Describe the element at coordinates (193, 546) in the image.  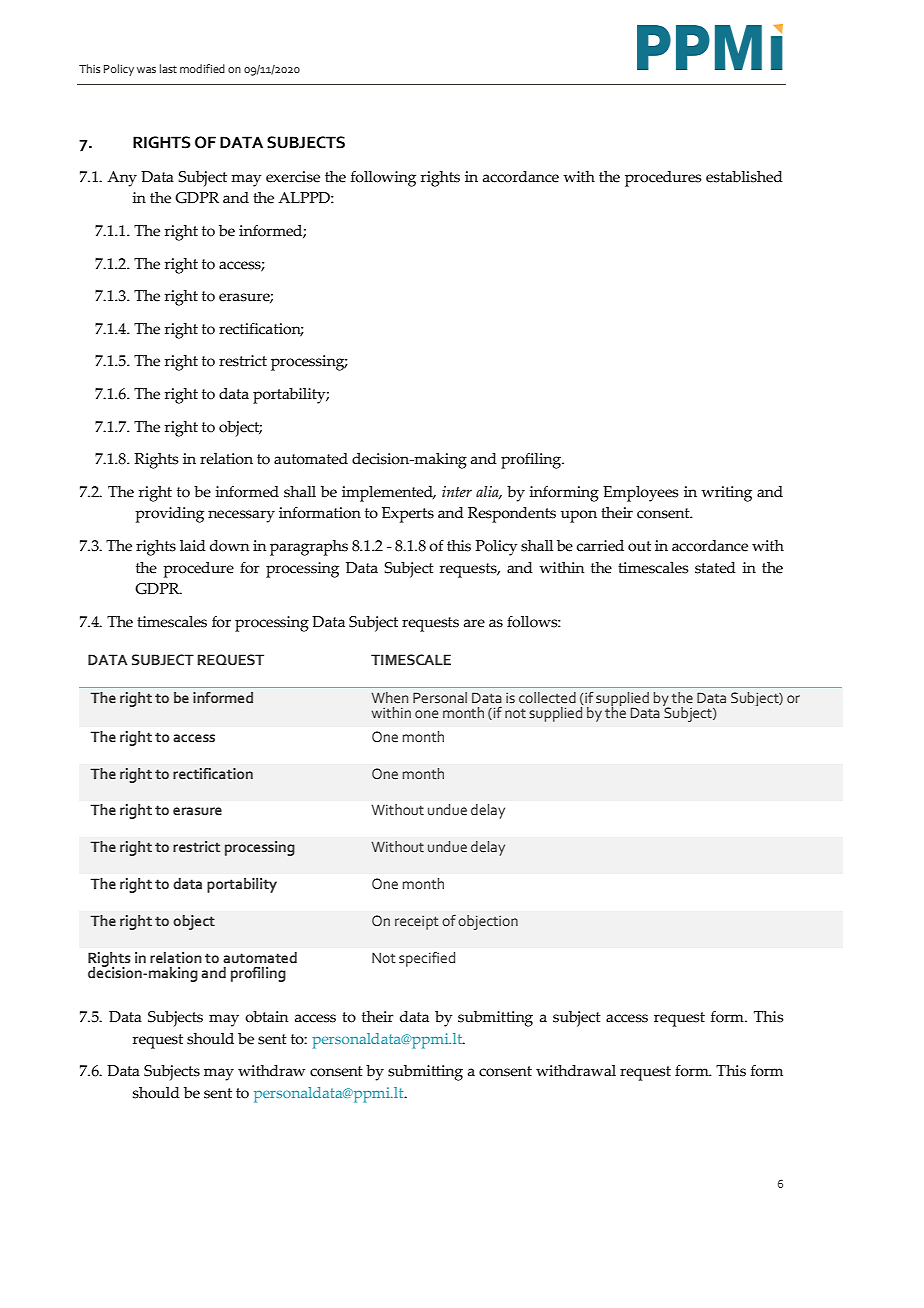
I see `laid` at that location.
